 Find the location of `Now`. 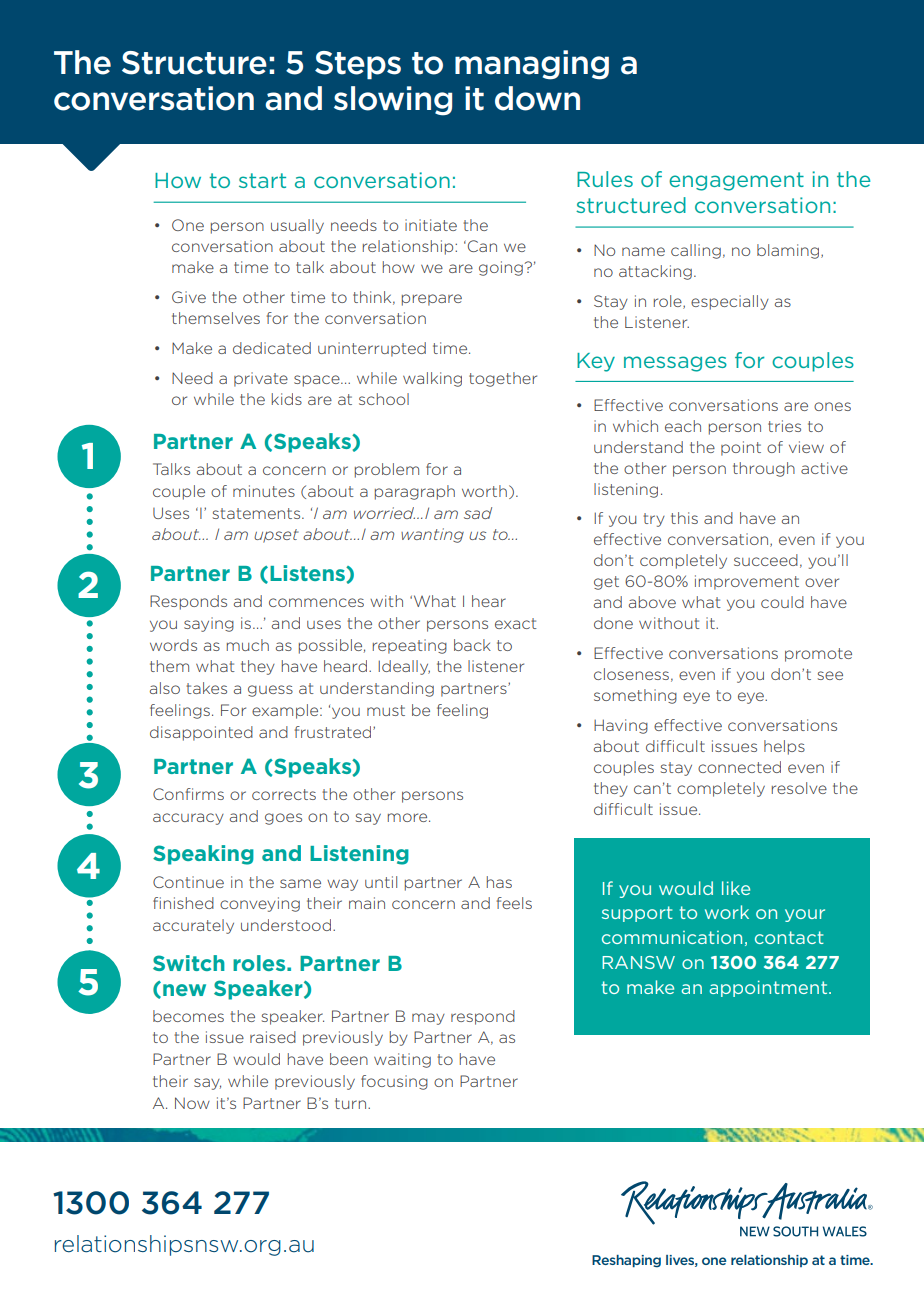

Now is located at coordinates (192, 1103).
